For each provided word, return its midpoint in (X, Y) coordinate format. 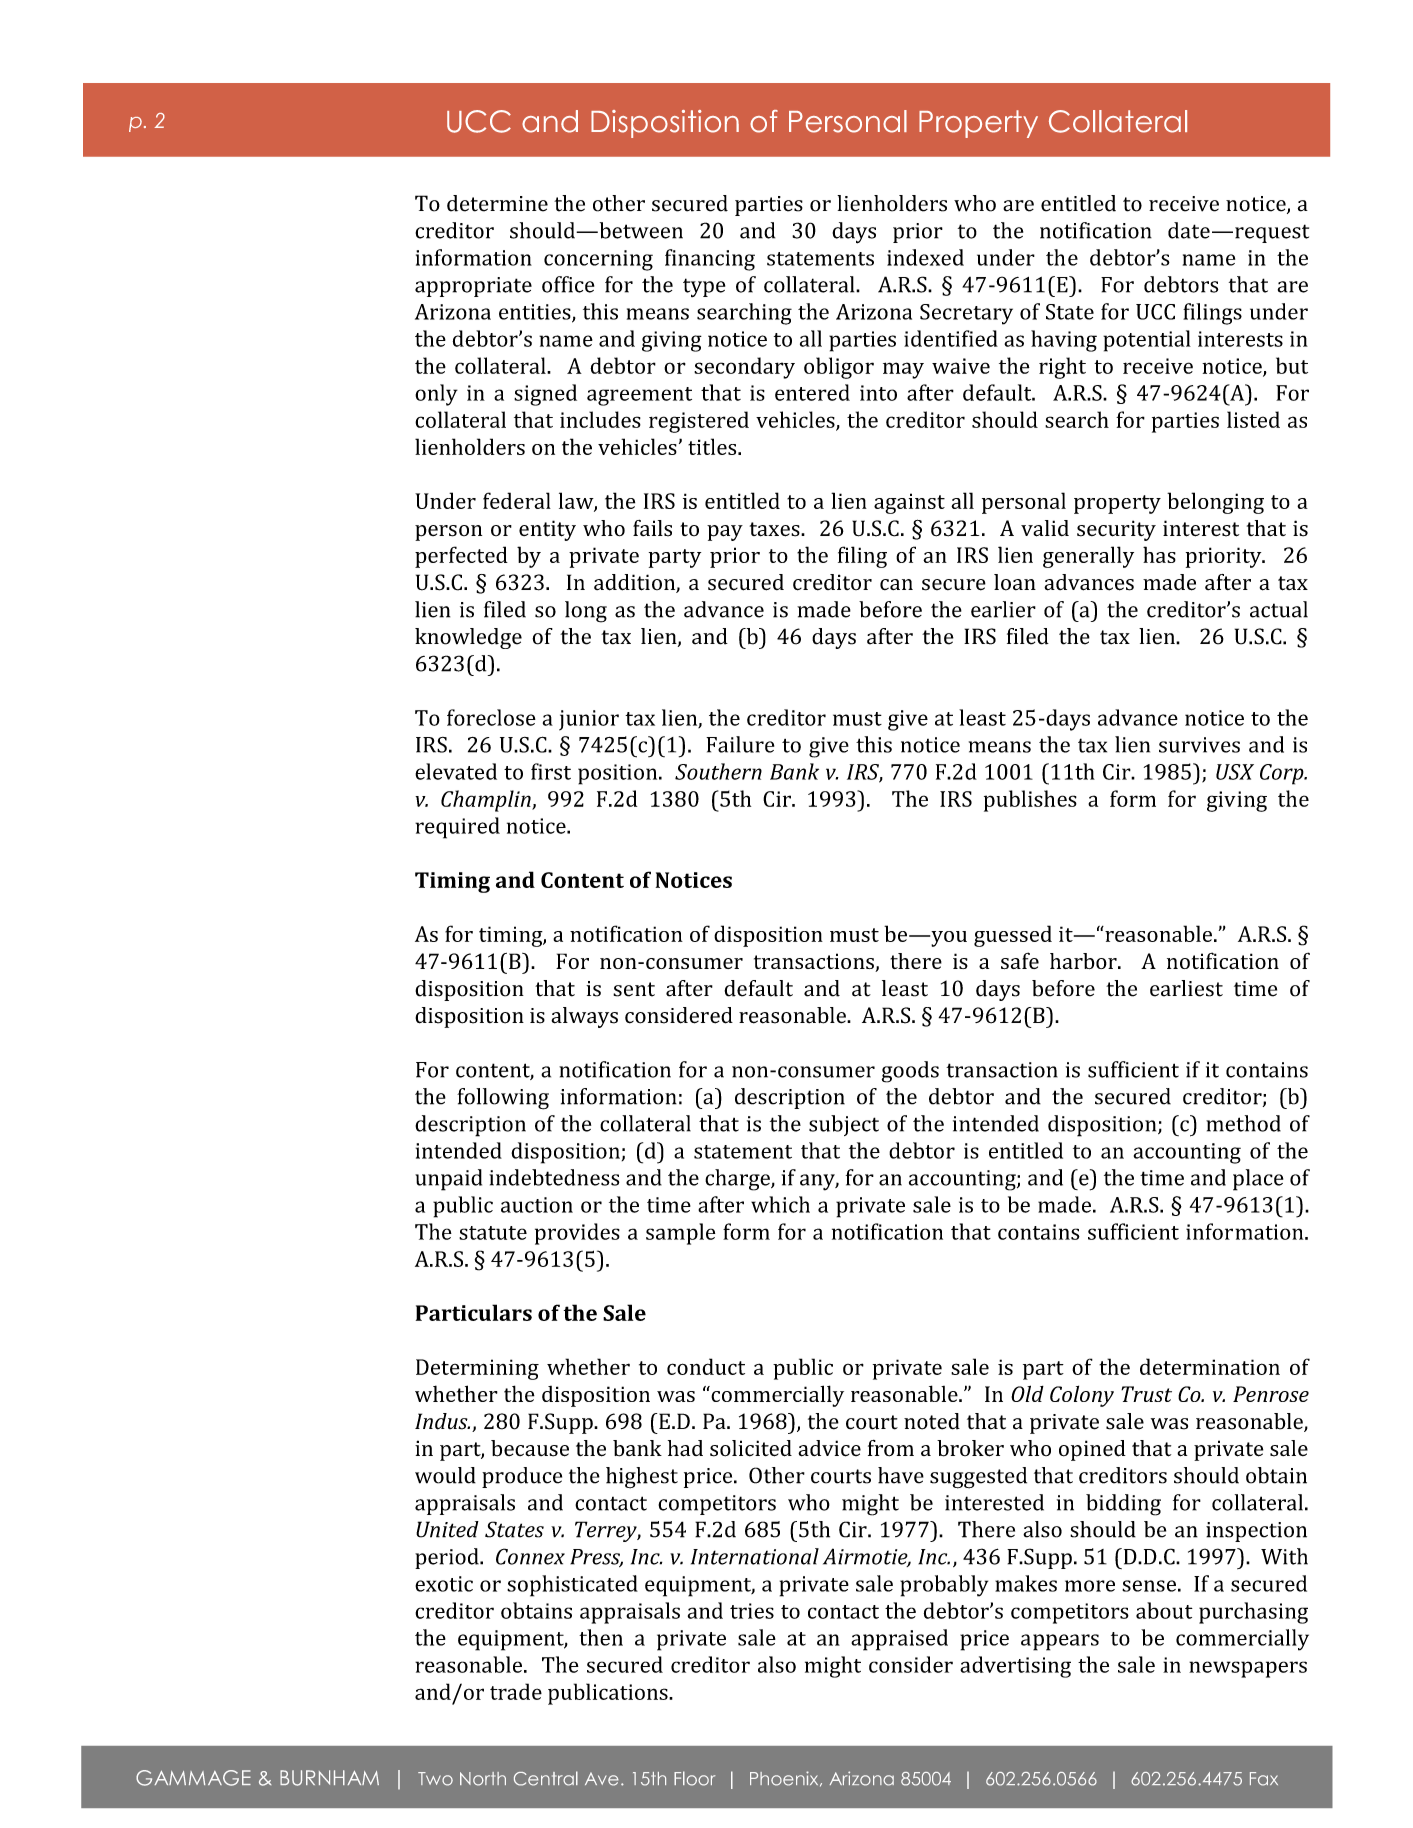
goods (910, 1072)
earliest (1186, 988)
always (584, 1017)
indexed (925, 257)
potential (1147, 341)
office (568, 284)
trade (516, 1691)
